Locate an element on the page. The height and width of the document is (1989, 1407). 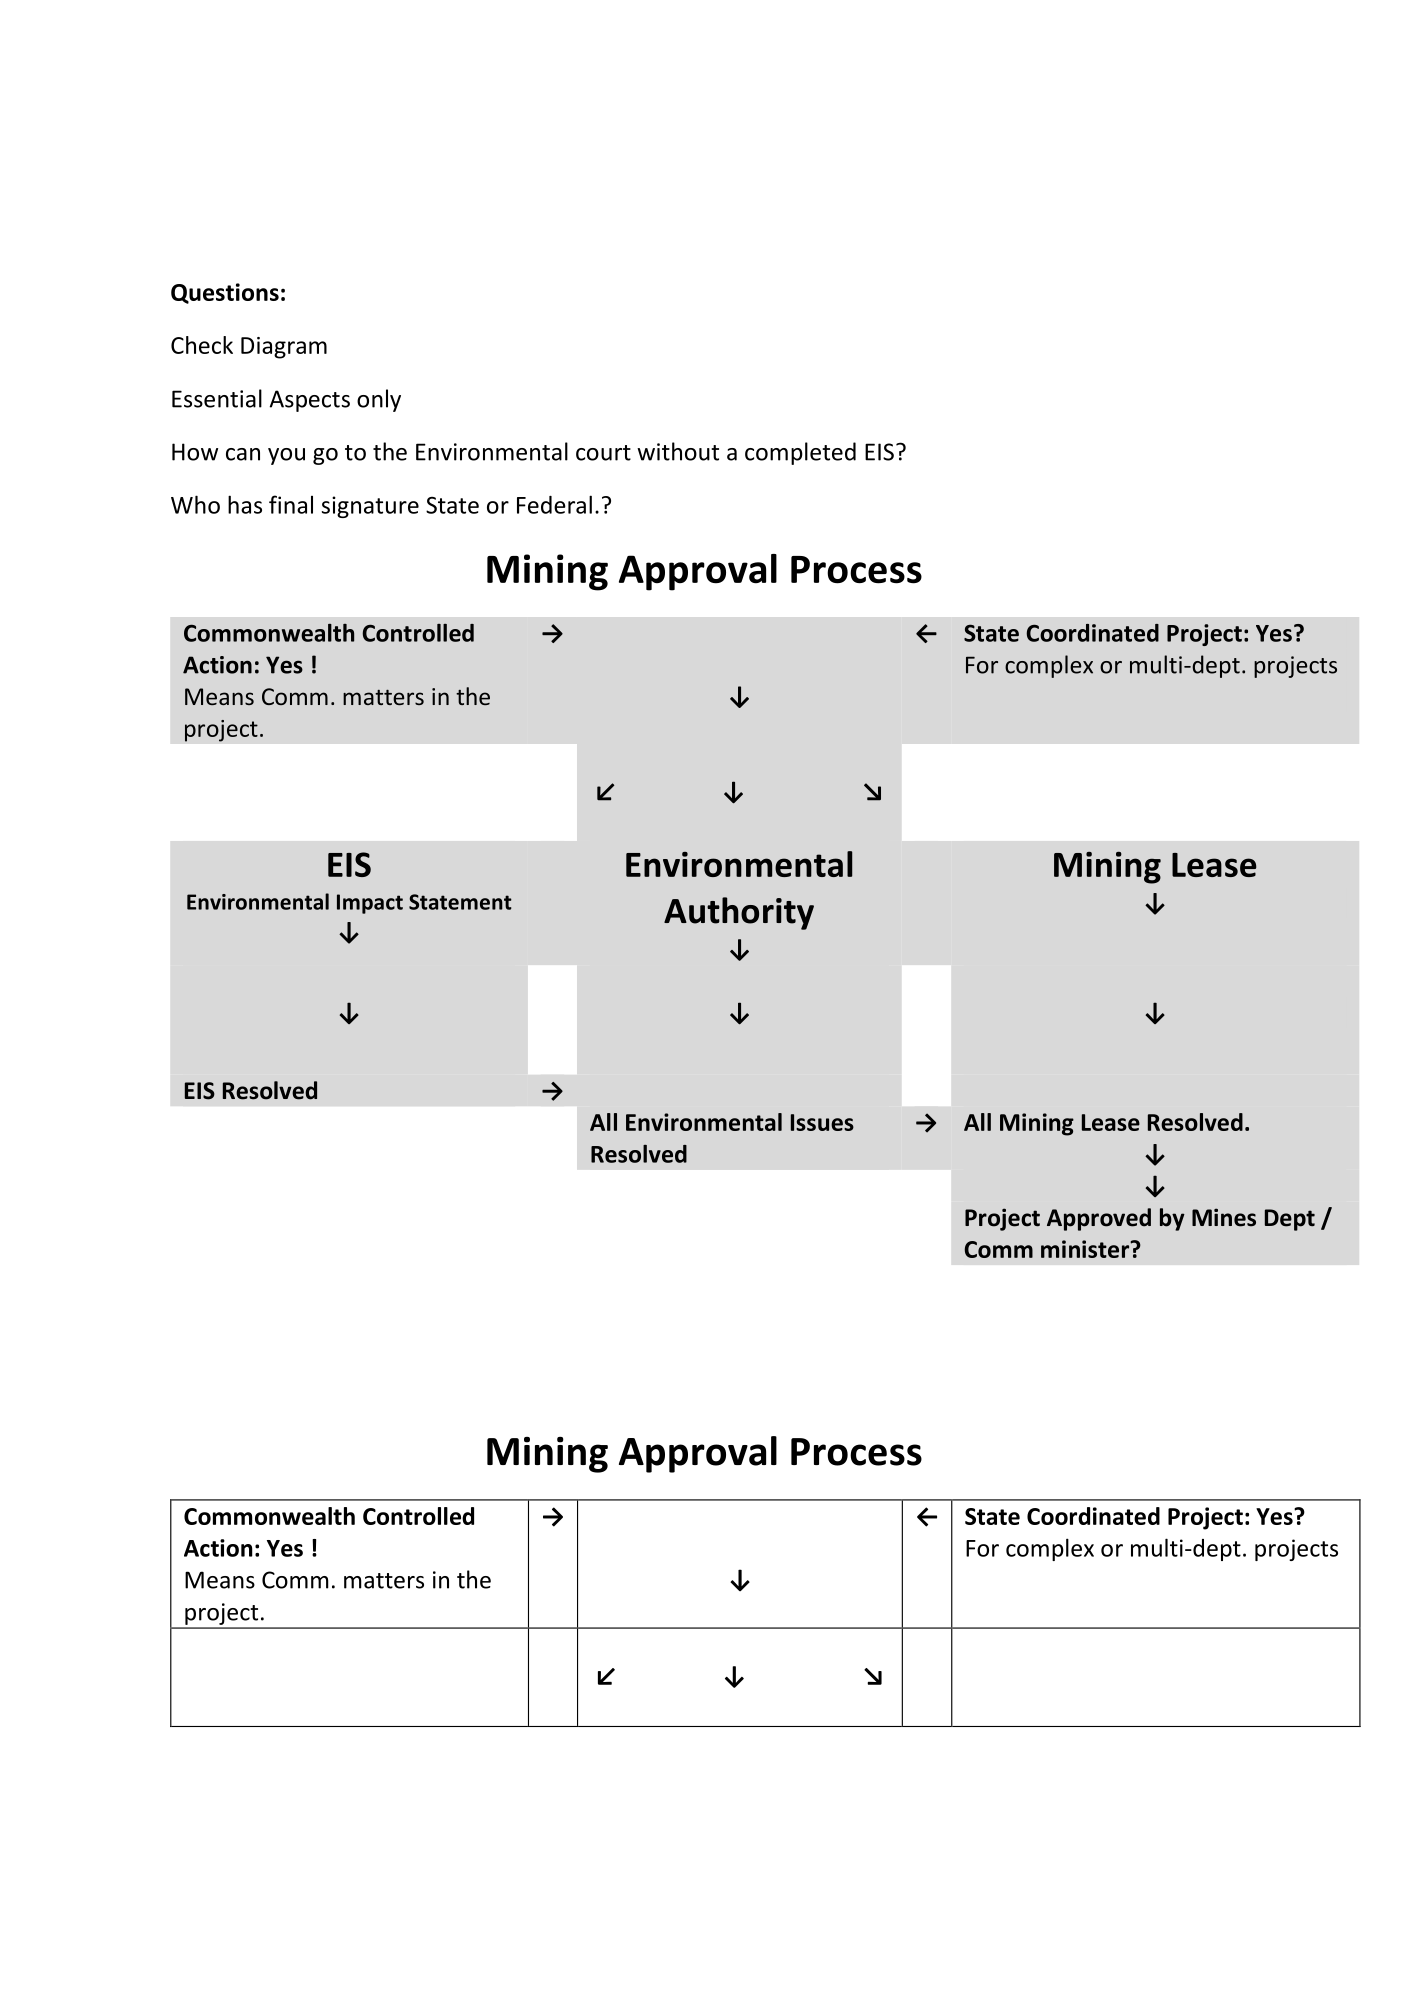
minister is located at coordinates (1086, 1249).
